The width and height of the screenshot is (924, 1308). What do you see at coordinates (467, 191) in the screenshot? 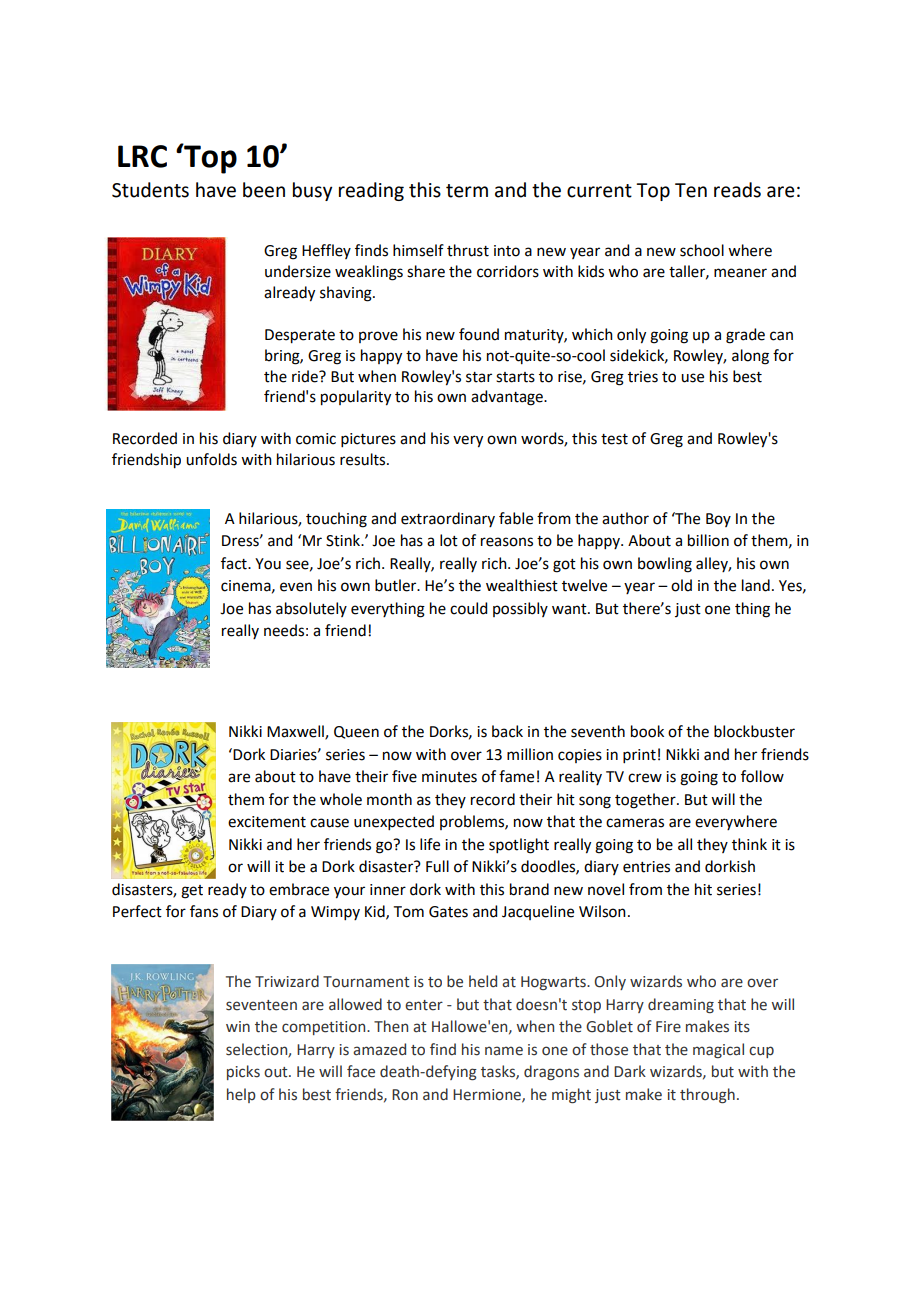
I see `term` at bounding box center [467, 191].
